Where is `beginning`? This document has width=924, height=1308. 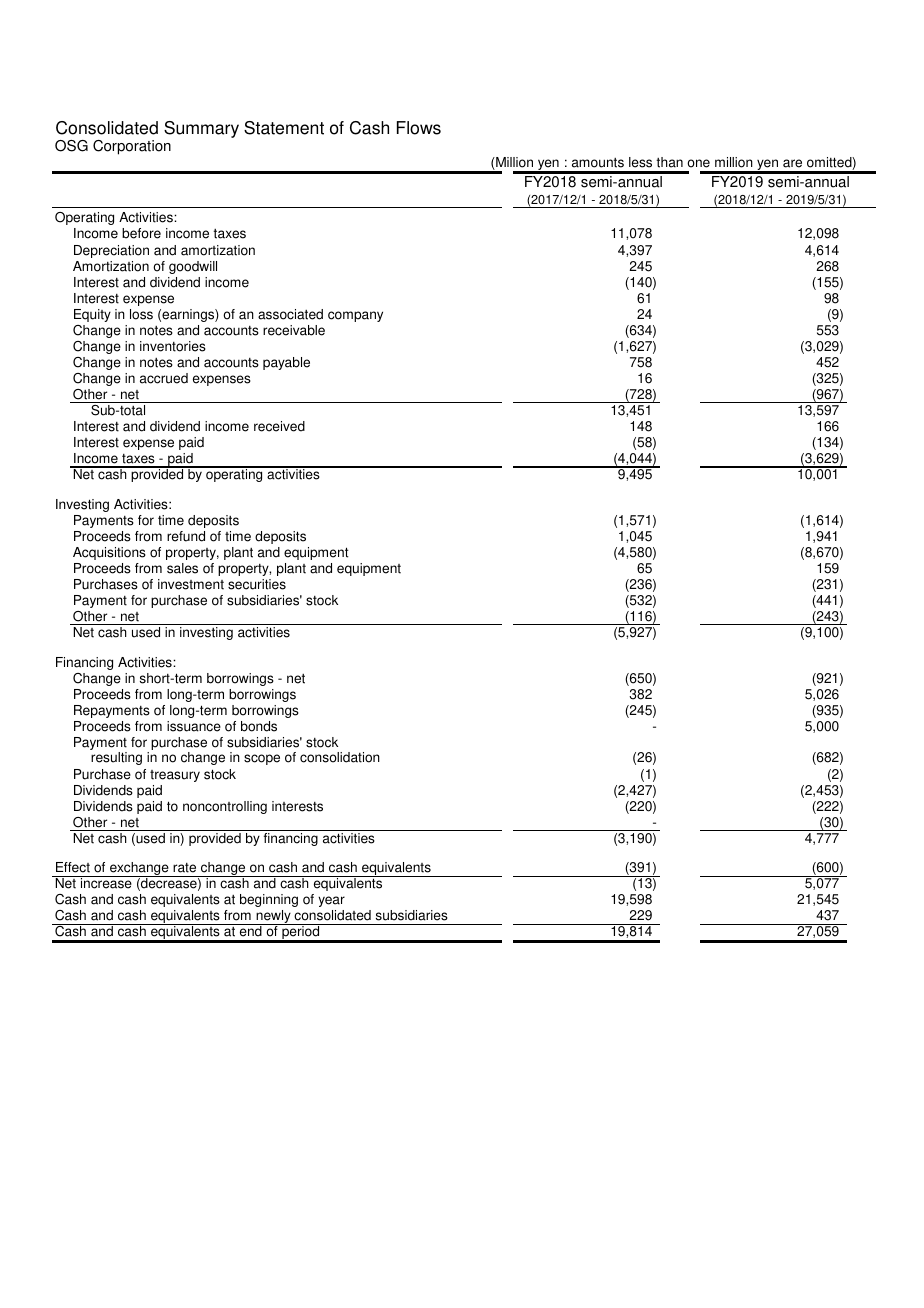
beginning is located at coordinates (269, 900).
